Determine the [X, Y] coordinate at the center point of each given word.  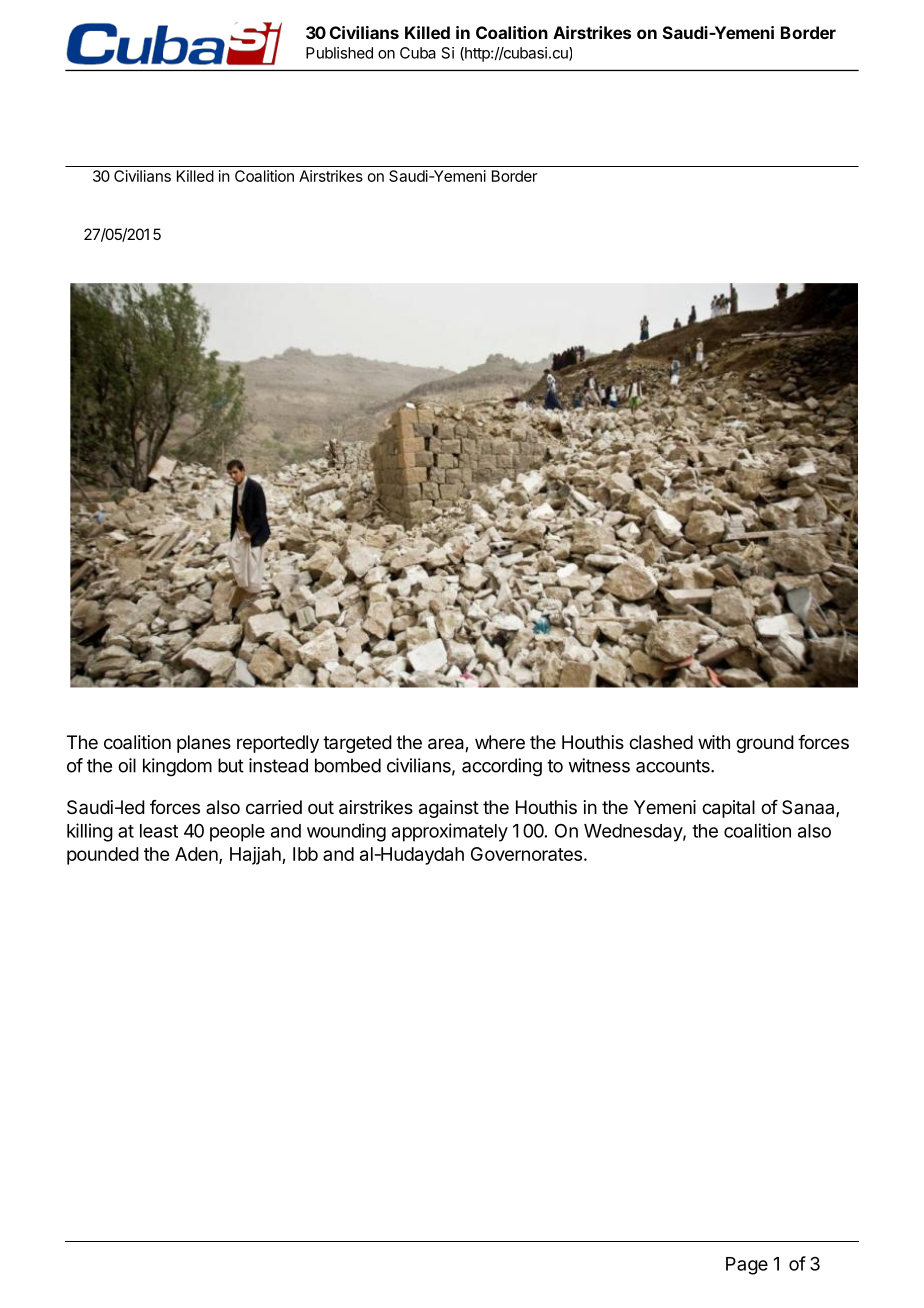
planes [204, 744]
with [714, 742]
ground [765, 744]
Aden [196, 854]
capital [728, 809]
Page [747, 1266]
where [500, 742]
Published [339, 53]
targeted [357, 744]
